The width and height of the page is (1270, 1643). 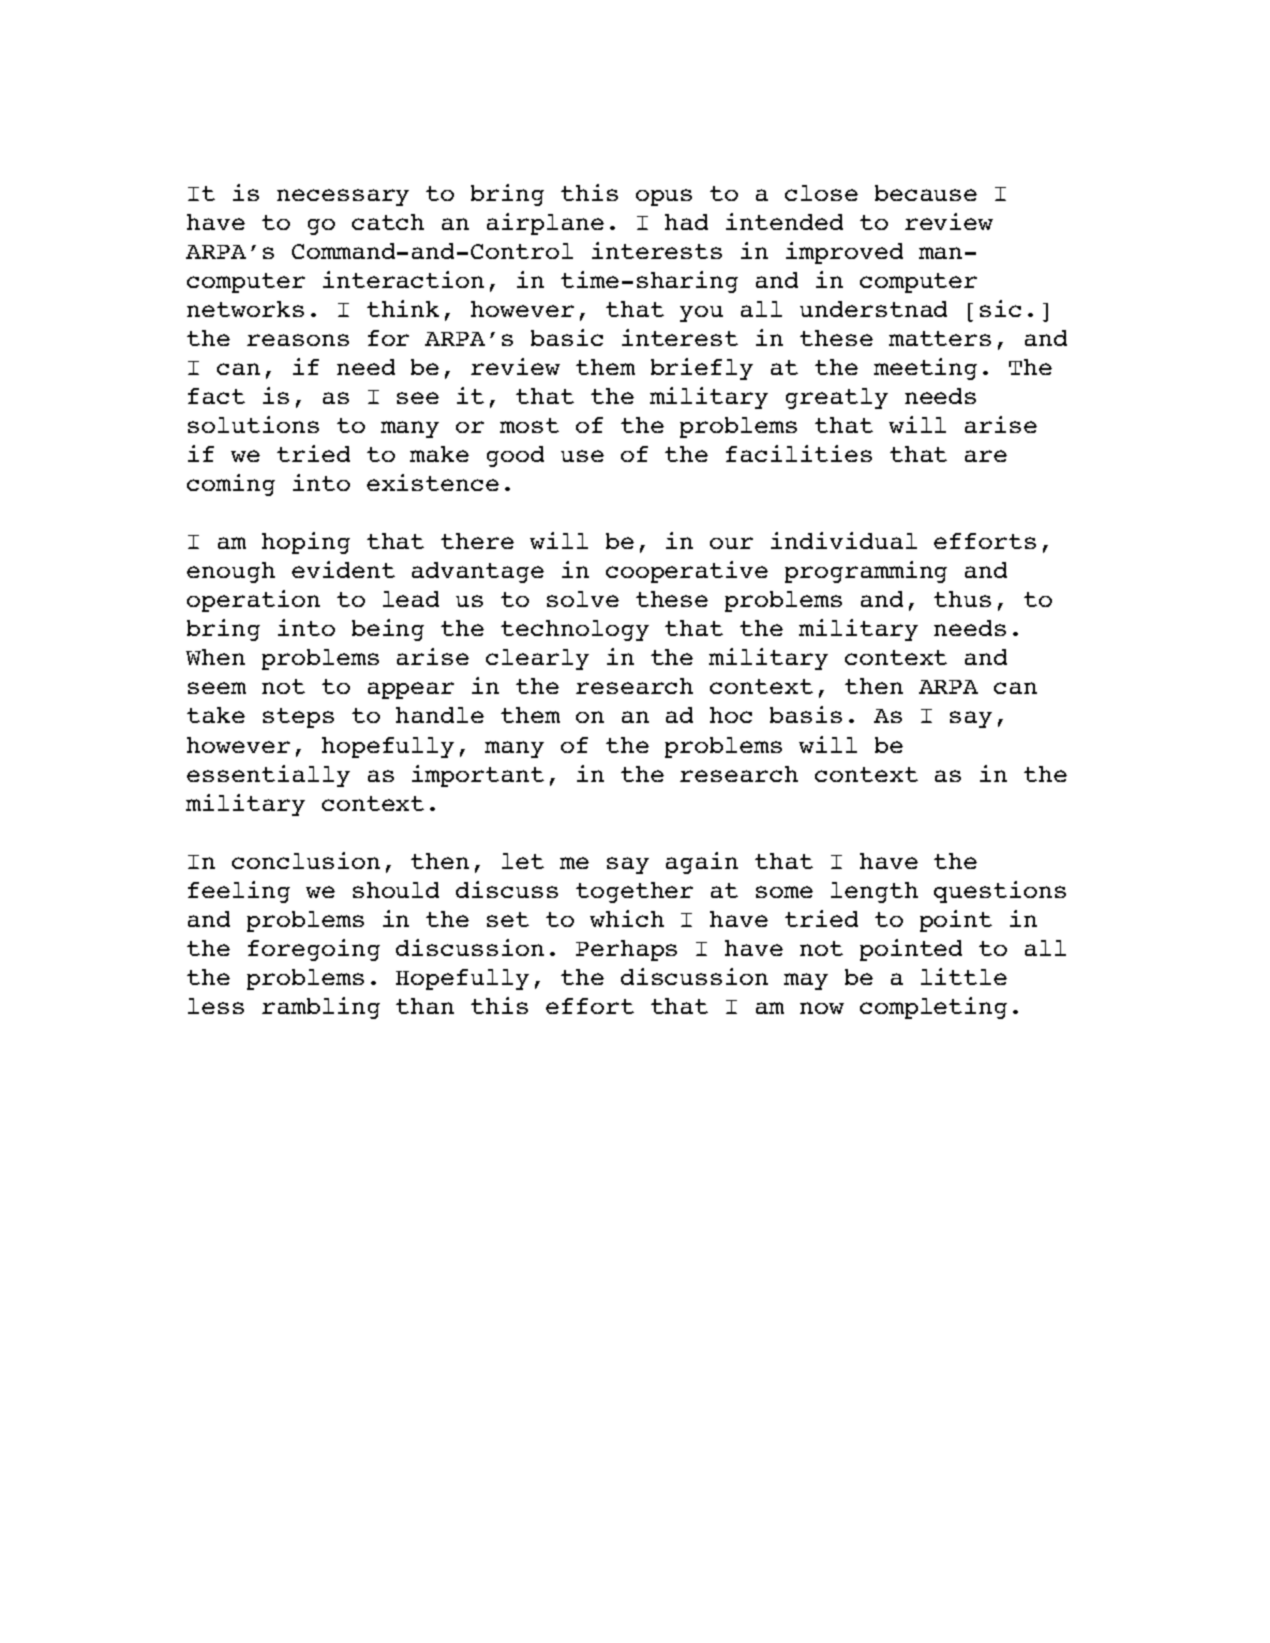 What do you see at coordinates (926, 193) in the page?
I see `because` at bounding box center [926, 193].
